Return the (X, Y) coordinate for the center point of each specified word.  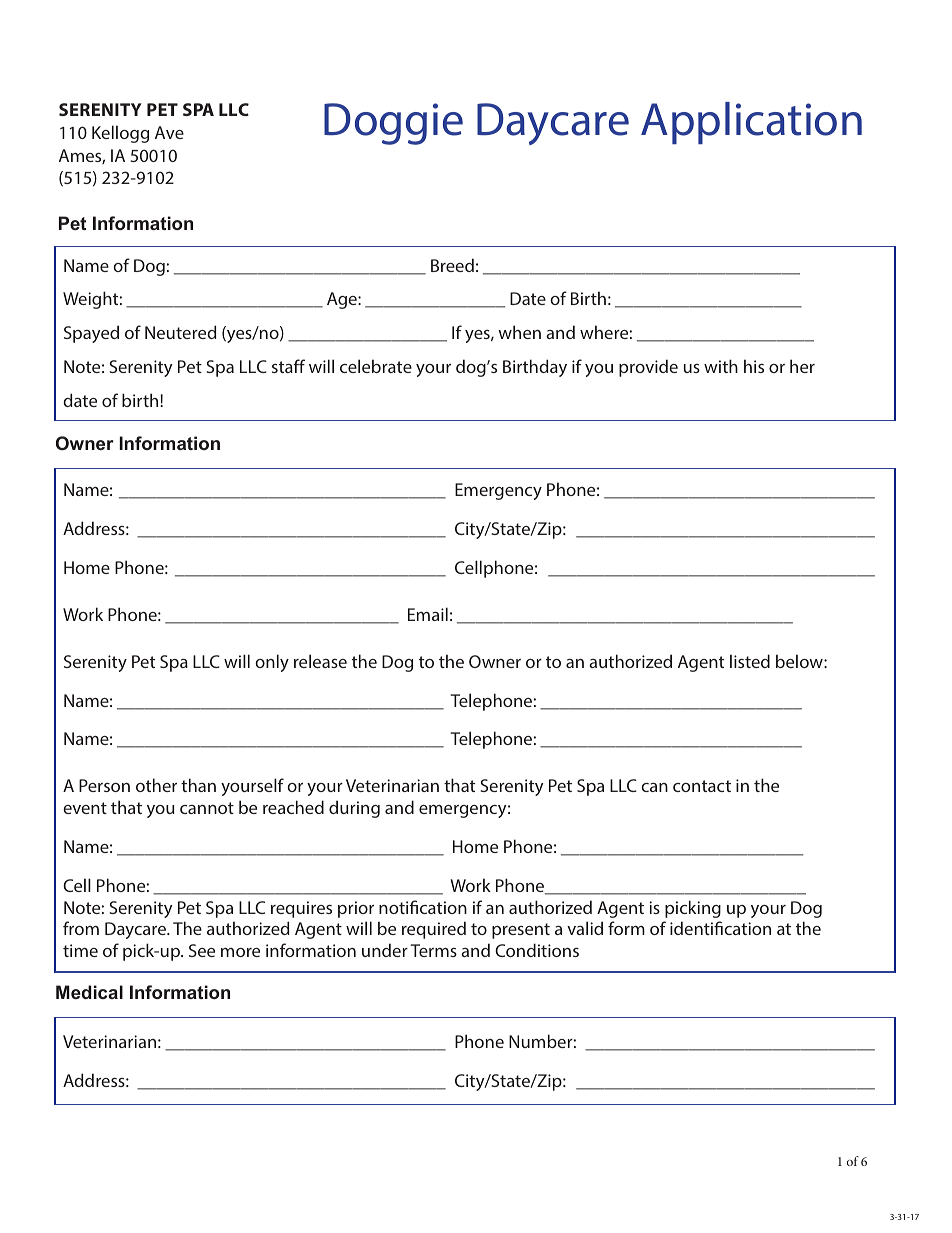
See (202, 950)
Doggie (393, 124)
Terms (434, 950)
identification (720, 928)
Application (751, 123)
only (272, 663)
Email (428, 614)
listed (750, 661)
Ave (169, 132)
